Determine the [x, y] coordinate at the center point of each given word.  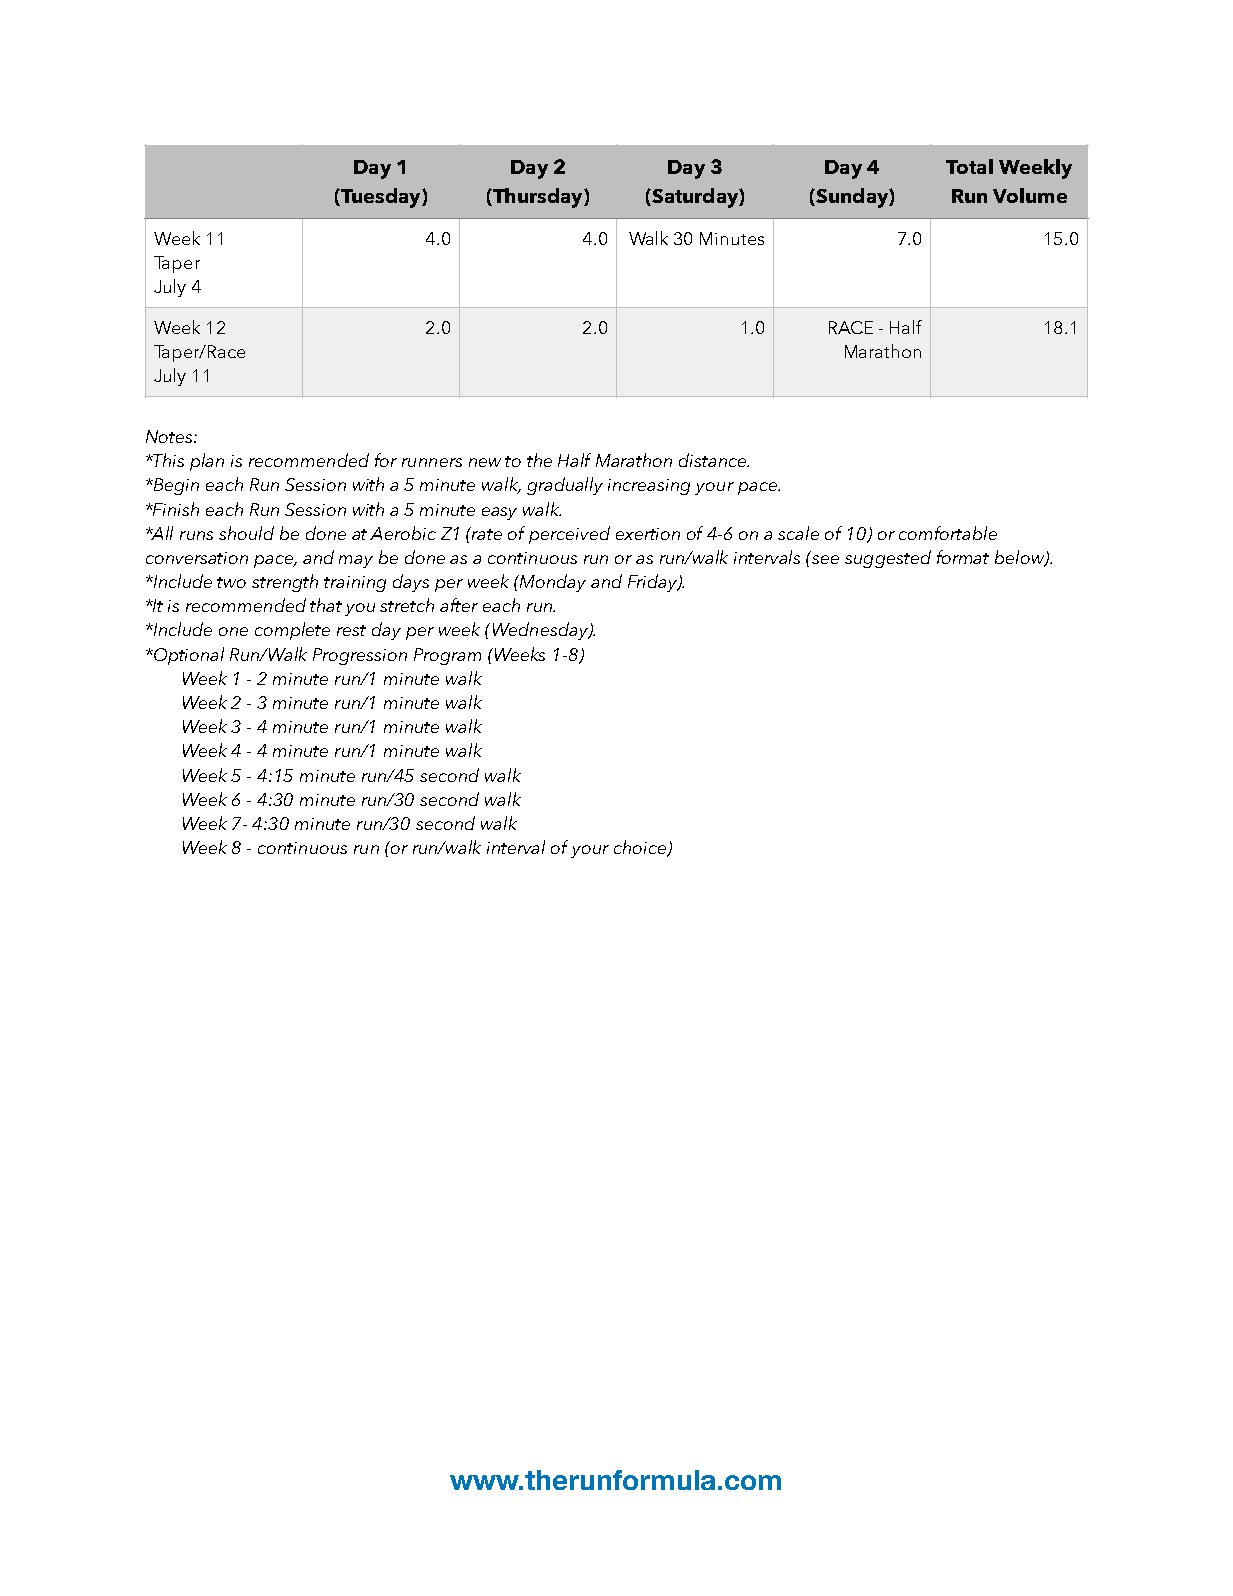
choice [641, 848]
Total [969, 166]
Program [447, 656]
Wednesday [541, 631]
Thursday [538, 198]
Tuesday [381, 198]
